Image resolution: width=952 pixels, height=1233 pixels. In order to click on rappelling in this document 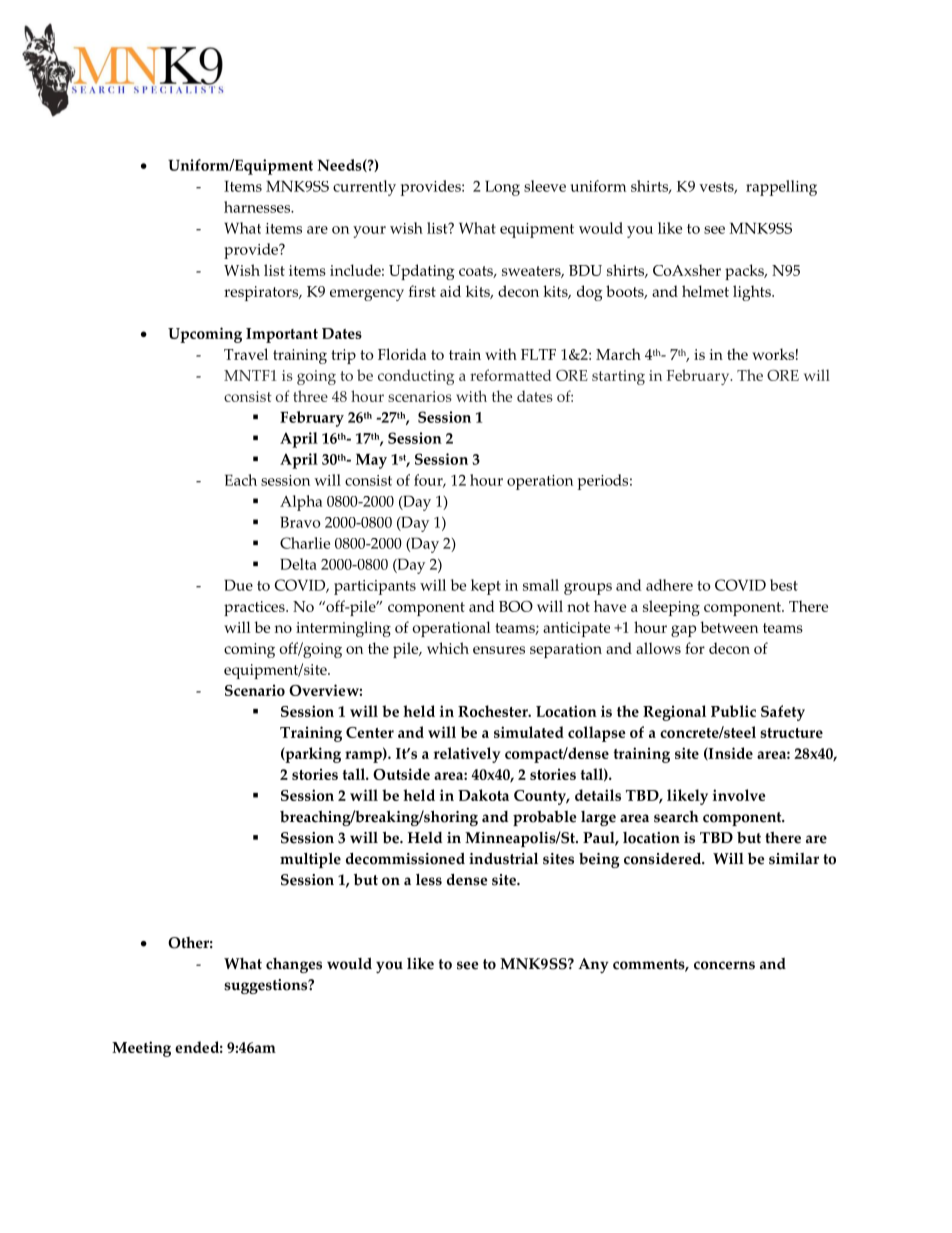, I will do `click(781, 188)`.
